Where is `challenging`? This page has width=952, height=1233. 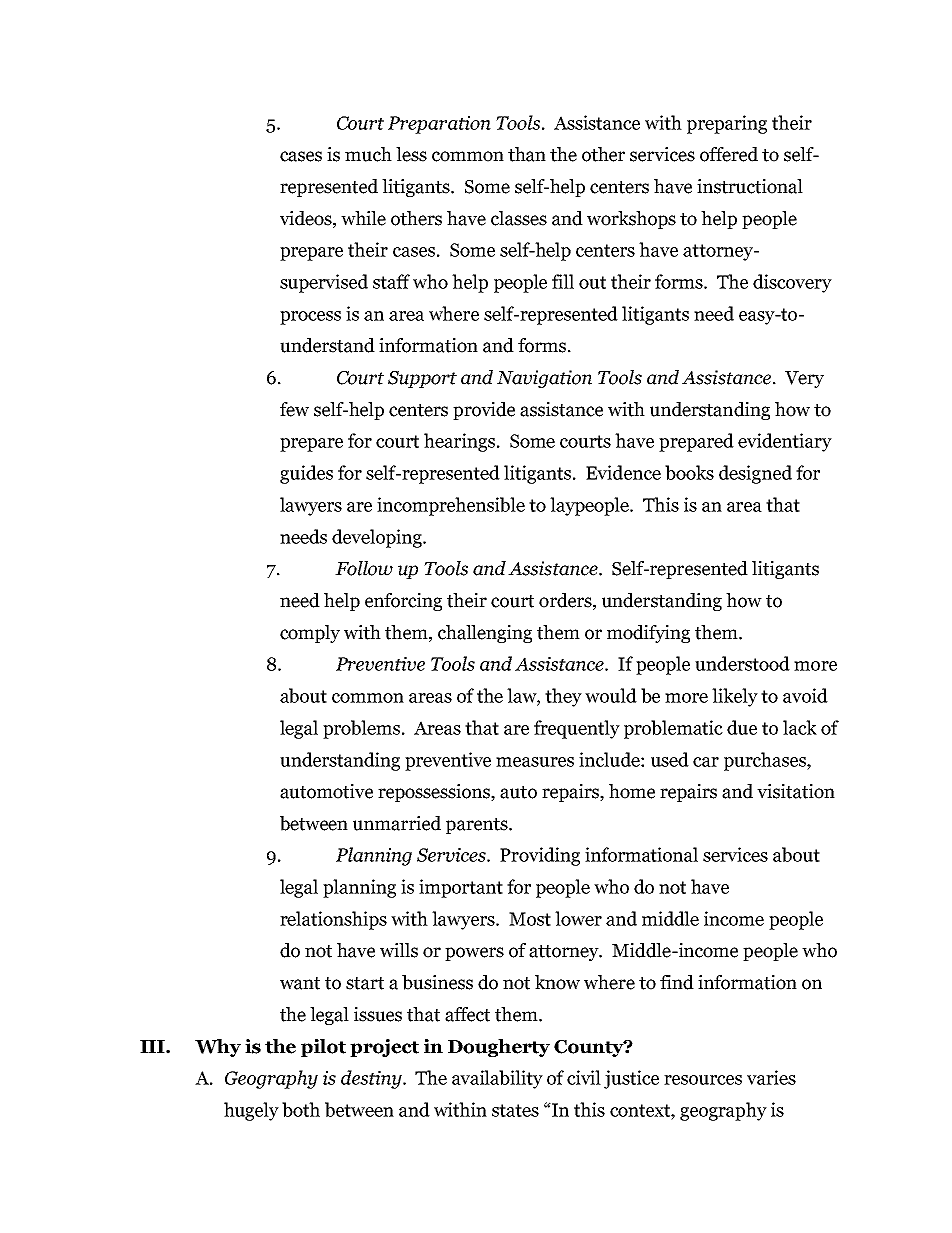 challenging is located at coordinates (485, 634).
